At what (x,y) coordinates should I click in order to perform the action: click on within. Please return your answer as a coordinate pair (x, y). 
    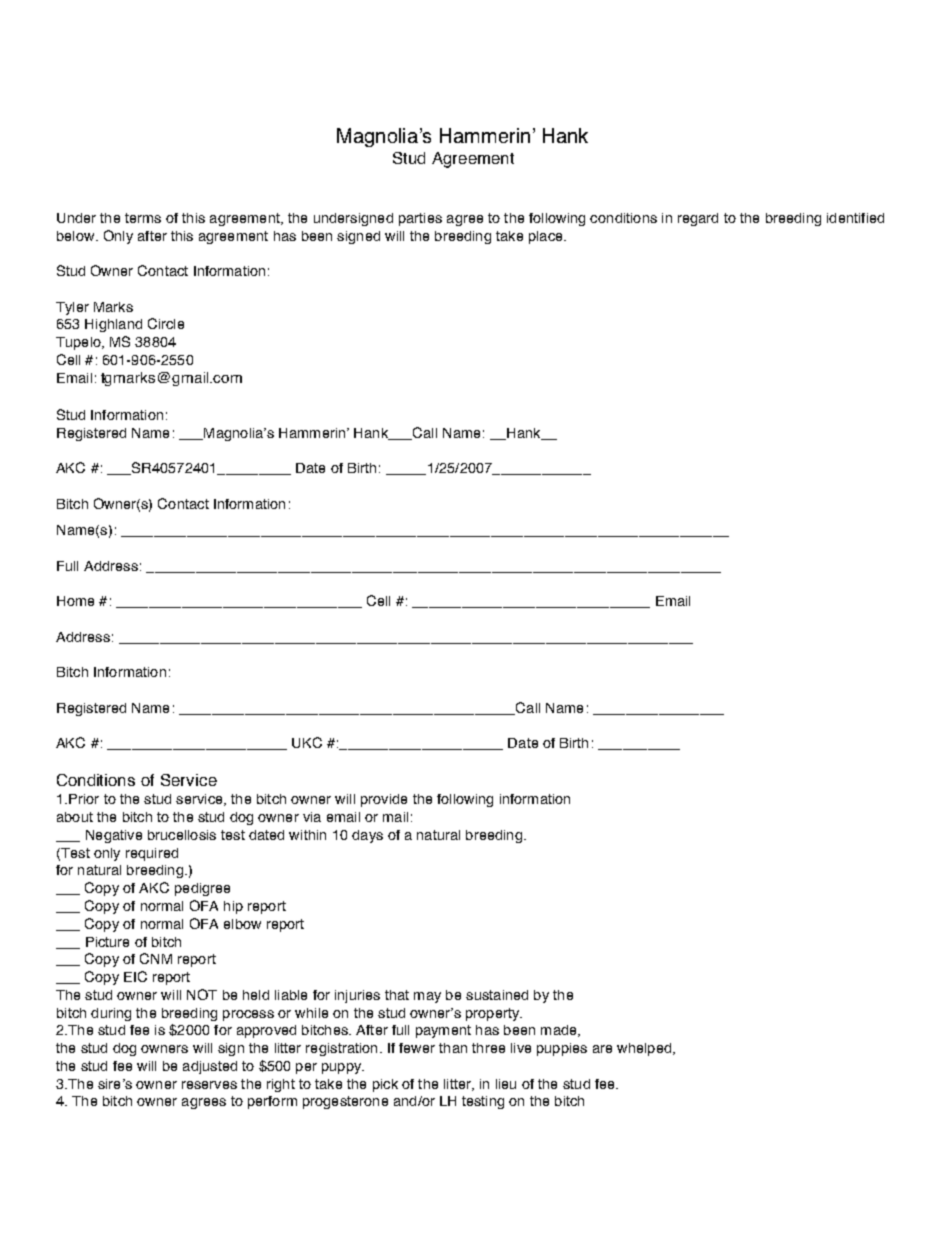
    Looking at the image, I should click on (307, 835).
